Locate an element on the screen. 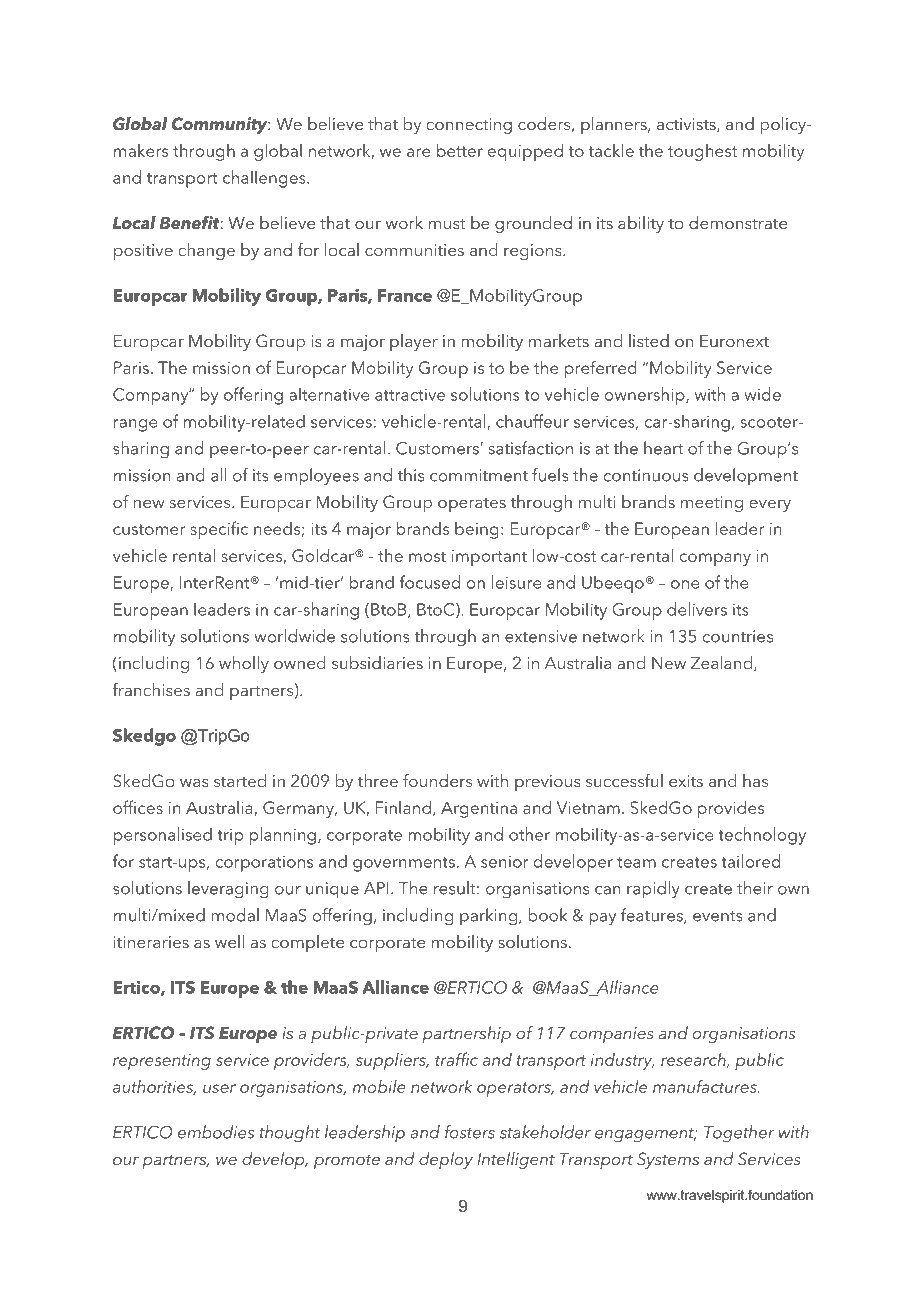 The image size is (924, 1308). subsidiaries is located at coordinates (377, 662).
